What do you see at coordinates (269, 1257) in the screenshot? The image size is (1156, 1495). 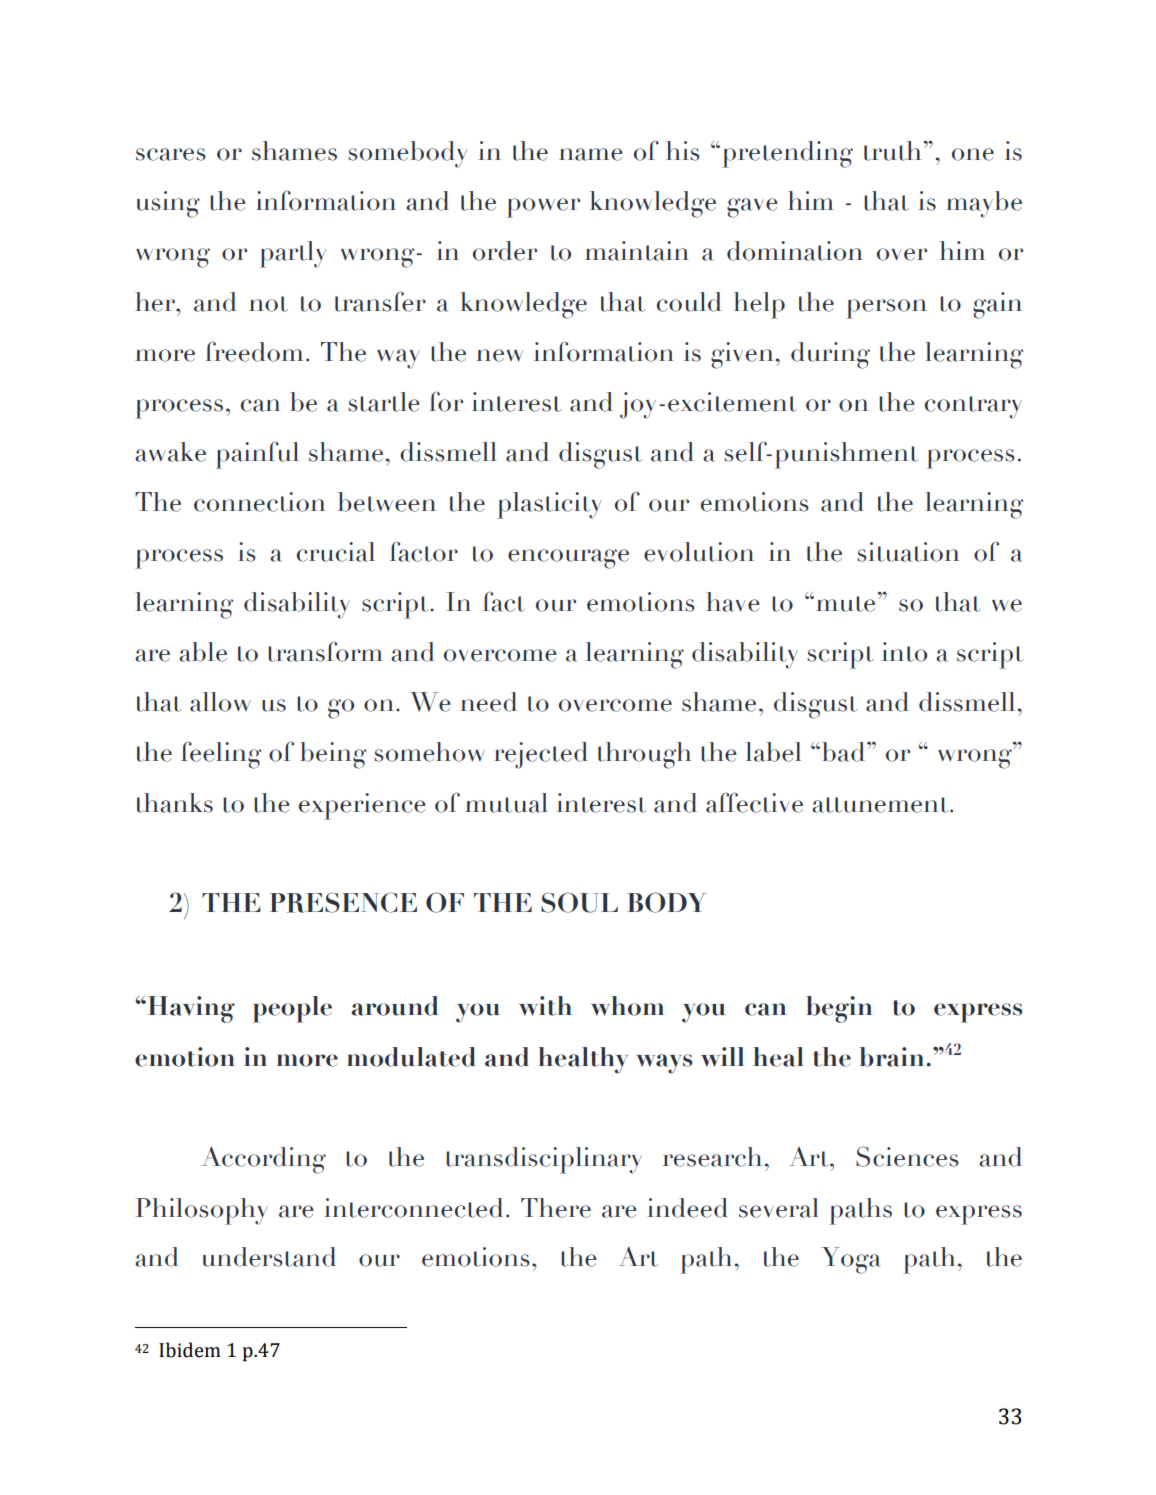 I see `understand` at bounding box center [269, 1257].
